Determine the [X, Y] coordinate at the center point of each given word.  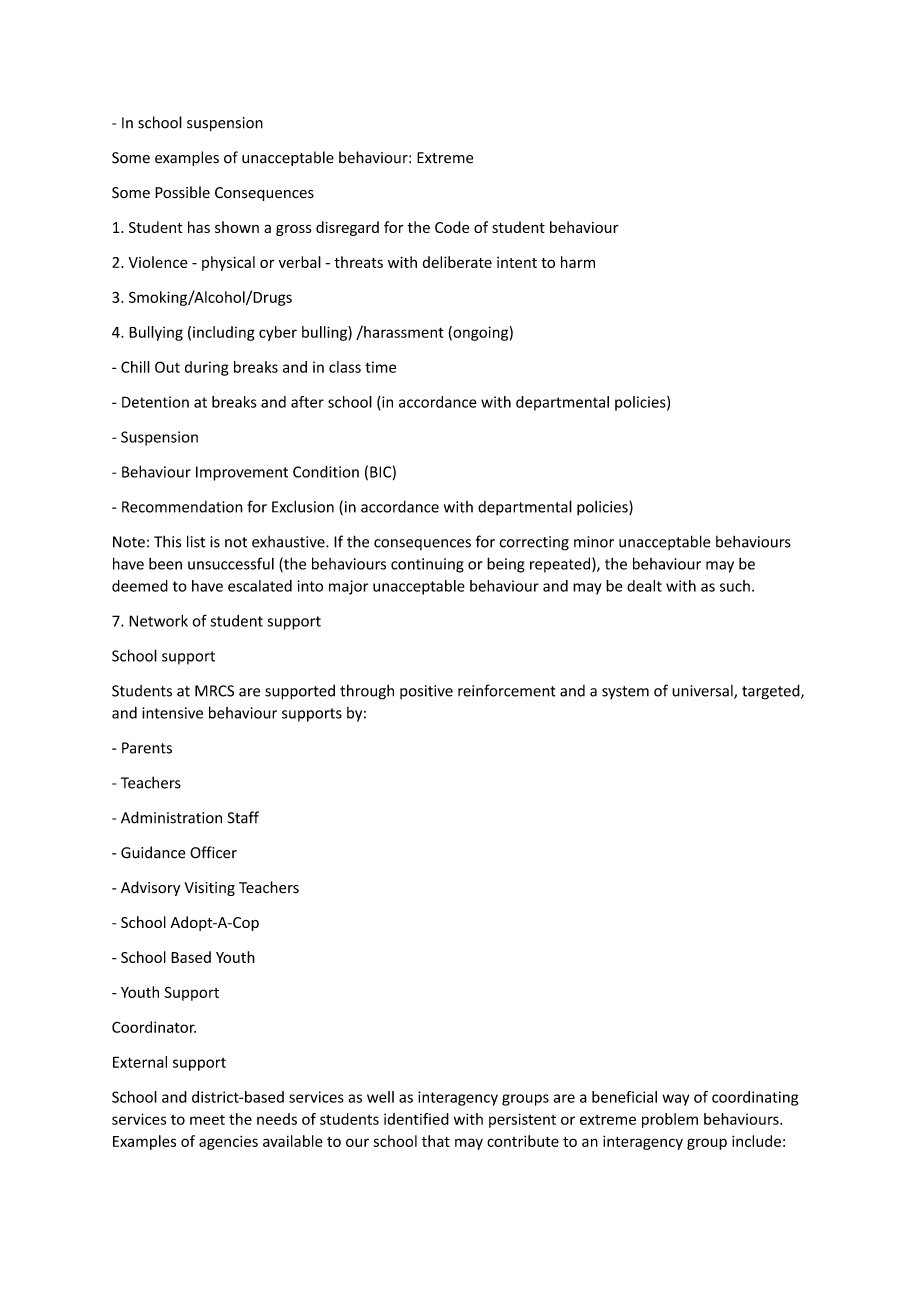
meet [207, 1120]
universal [703, 692]
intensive [172, 713]
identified [416, 1119]
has [199, 227]
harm [578, 262]
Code [452, 227]
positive [426, 692]
